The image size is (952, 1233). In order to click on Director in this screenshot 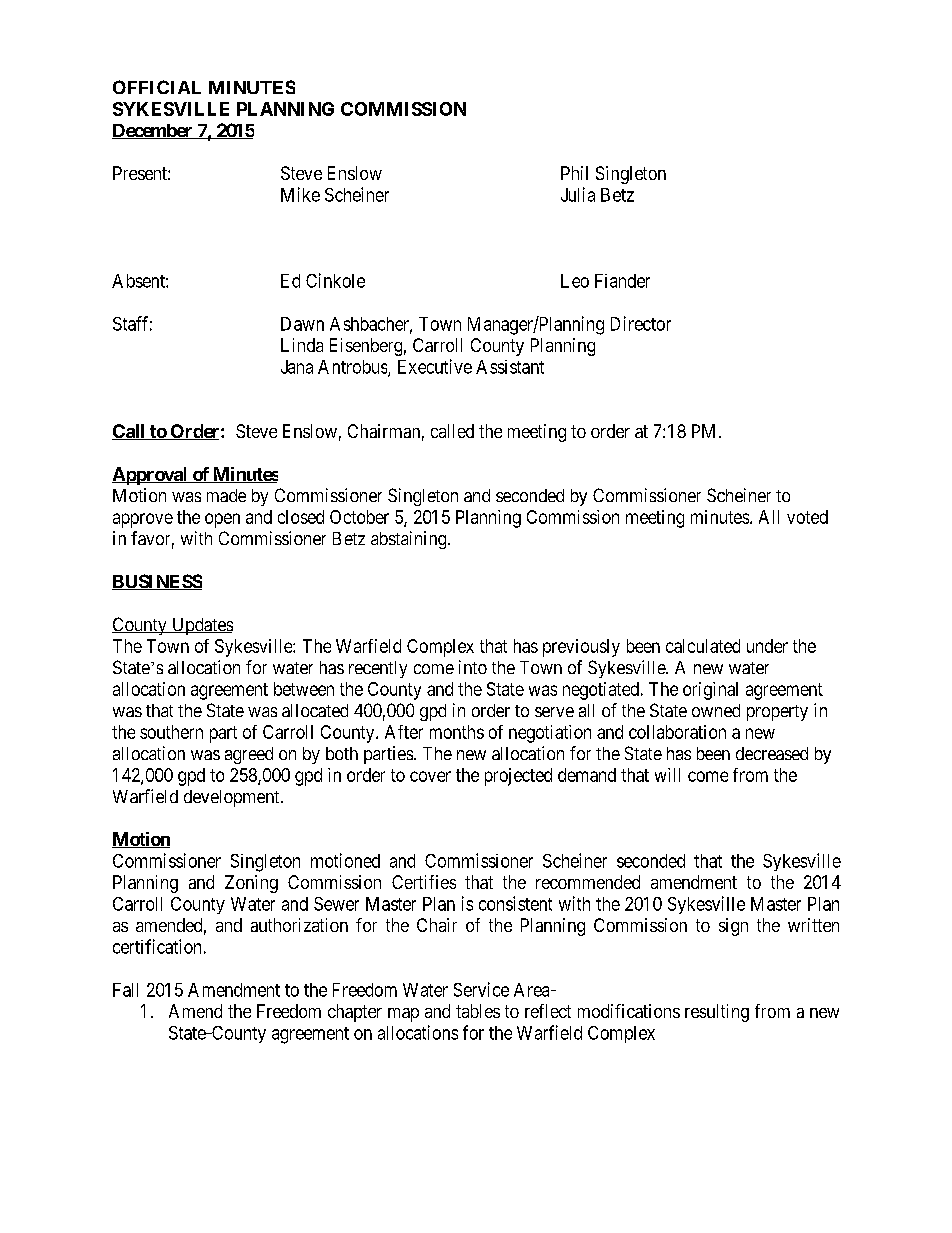, I will do `click(641, 323)`.
